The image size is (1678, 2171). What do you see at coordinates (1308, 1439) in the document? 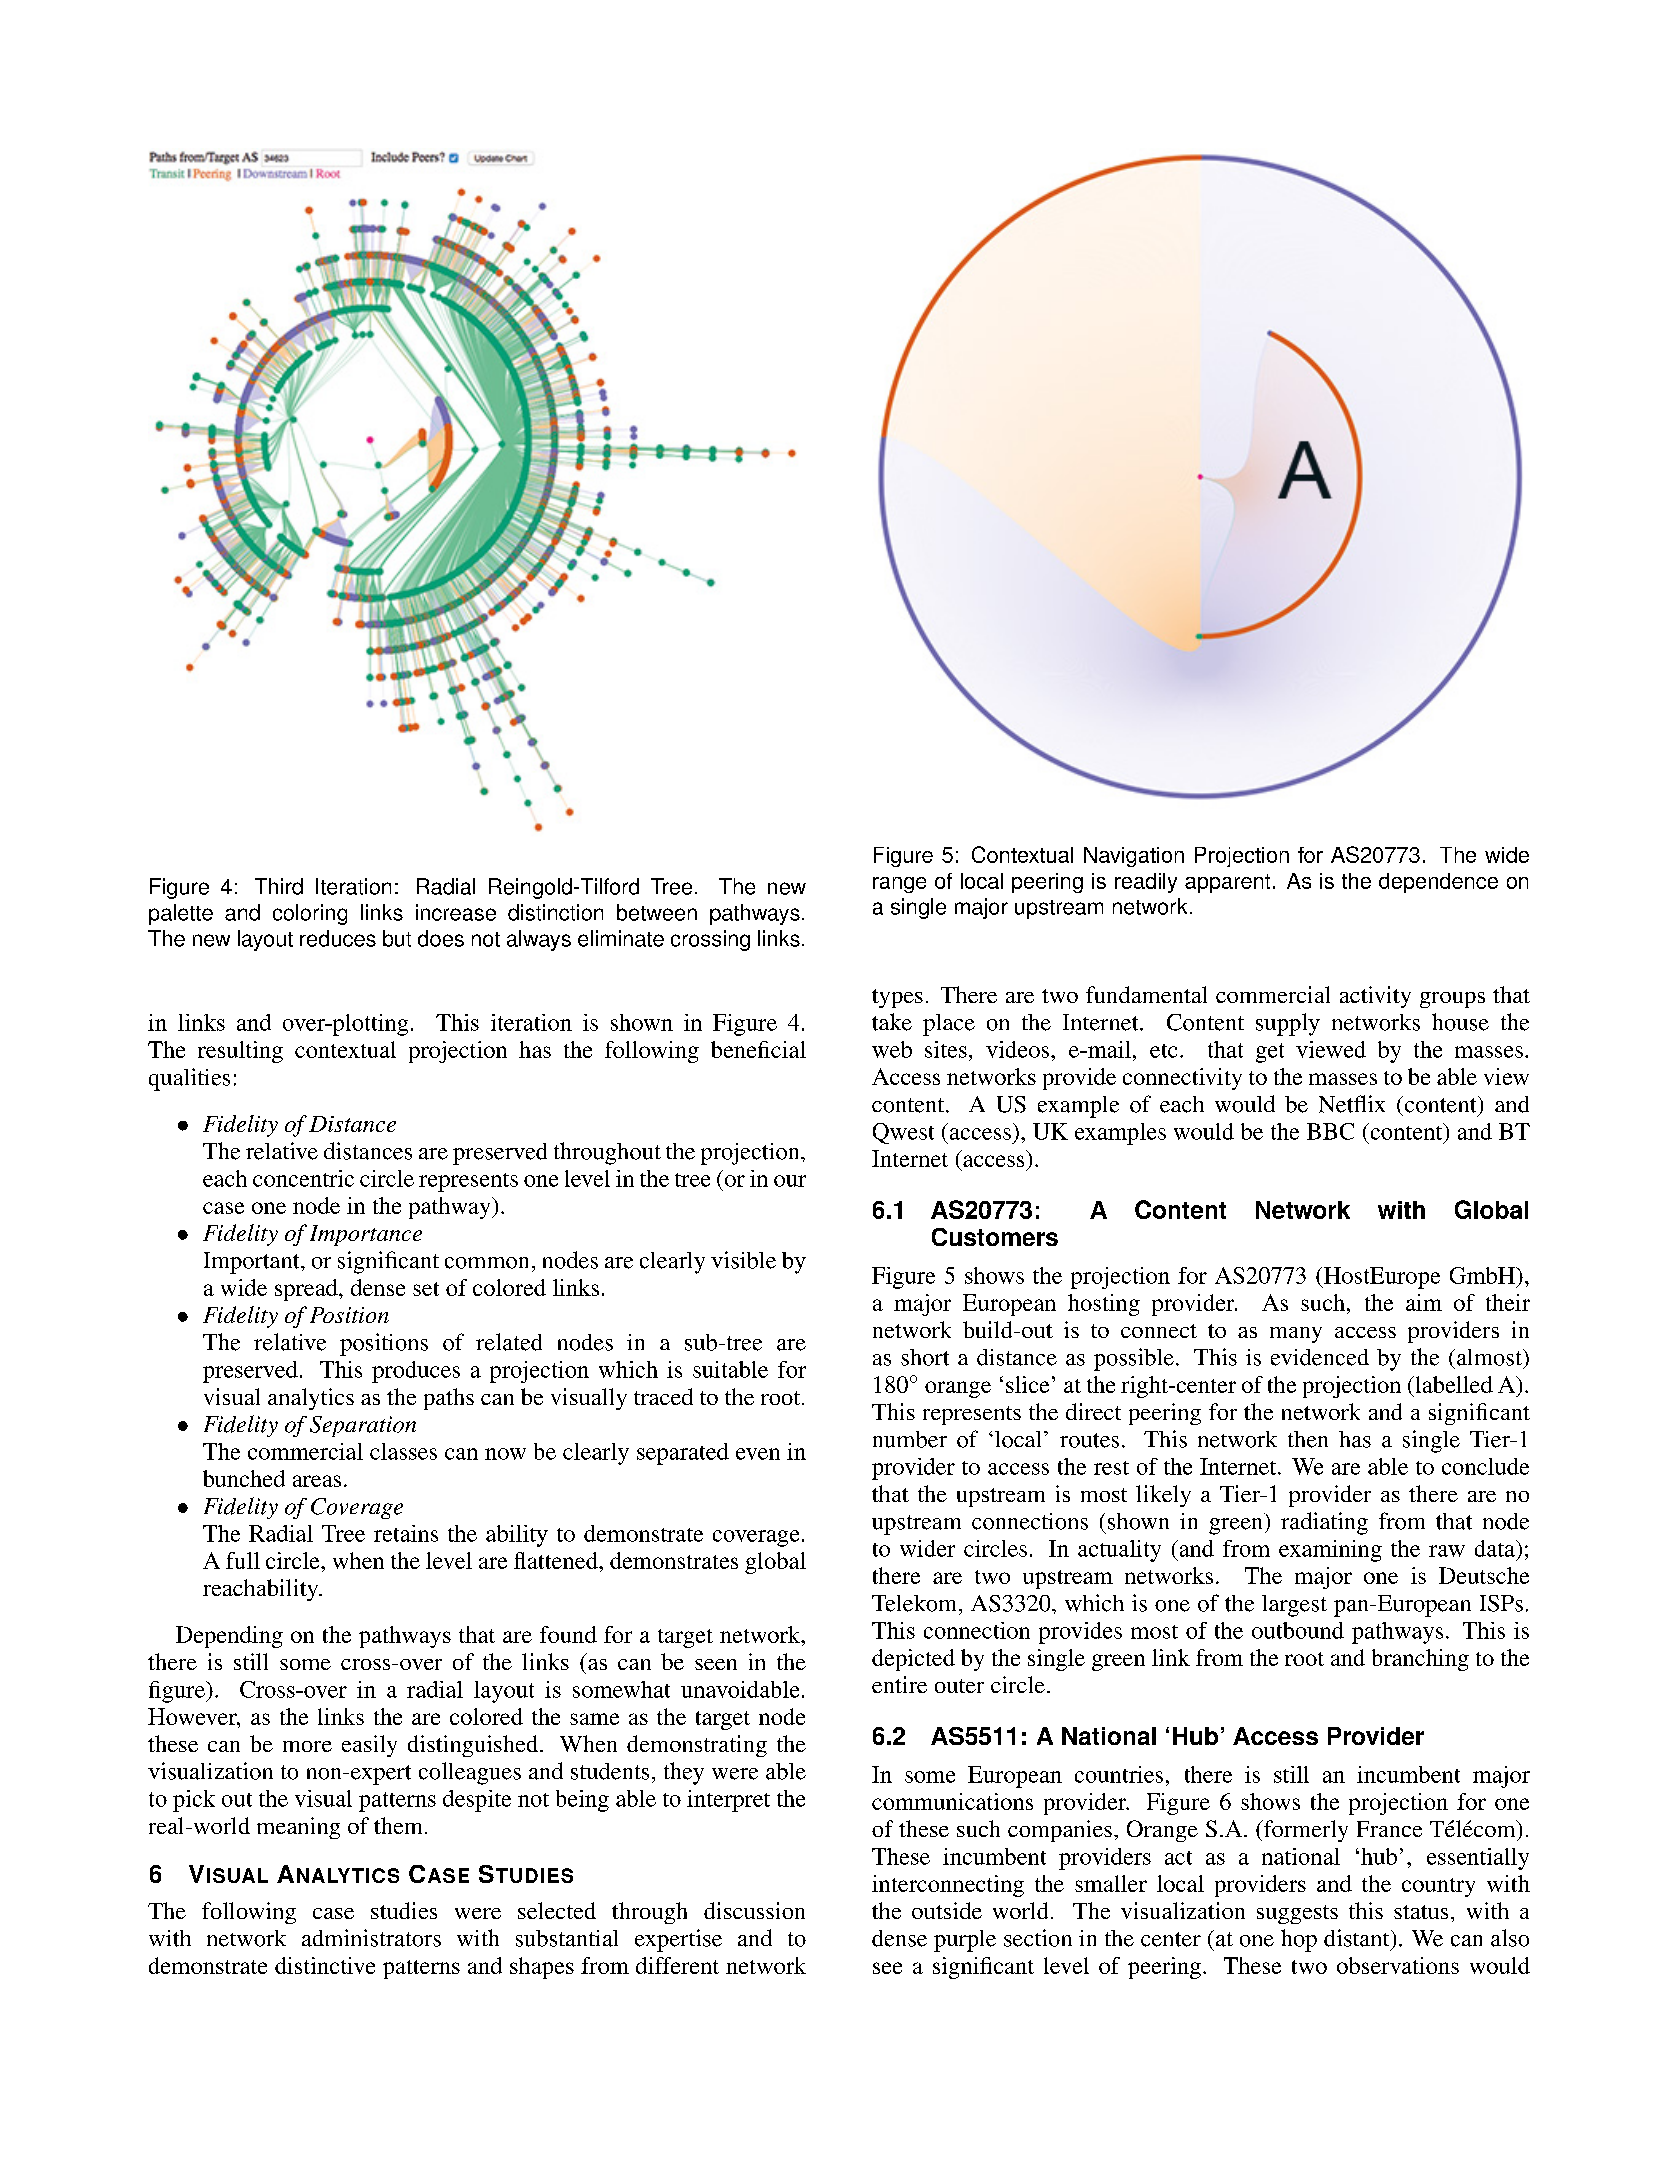
I see `then` at bounding box center [1308, 1439].
